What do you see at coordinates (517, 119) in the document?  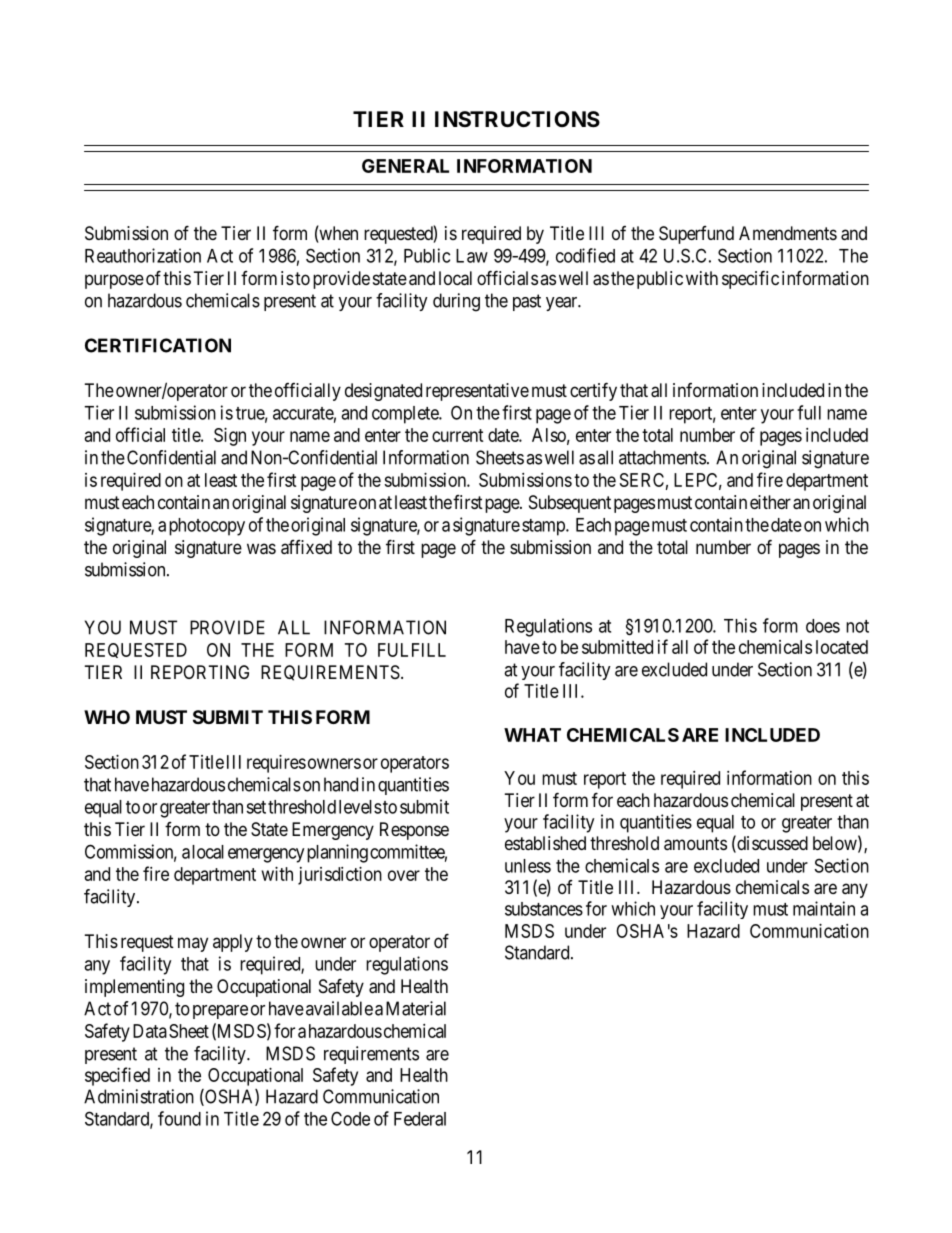 I see `INSTRUCTIONS` at bounding box center [517, 119].
